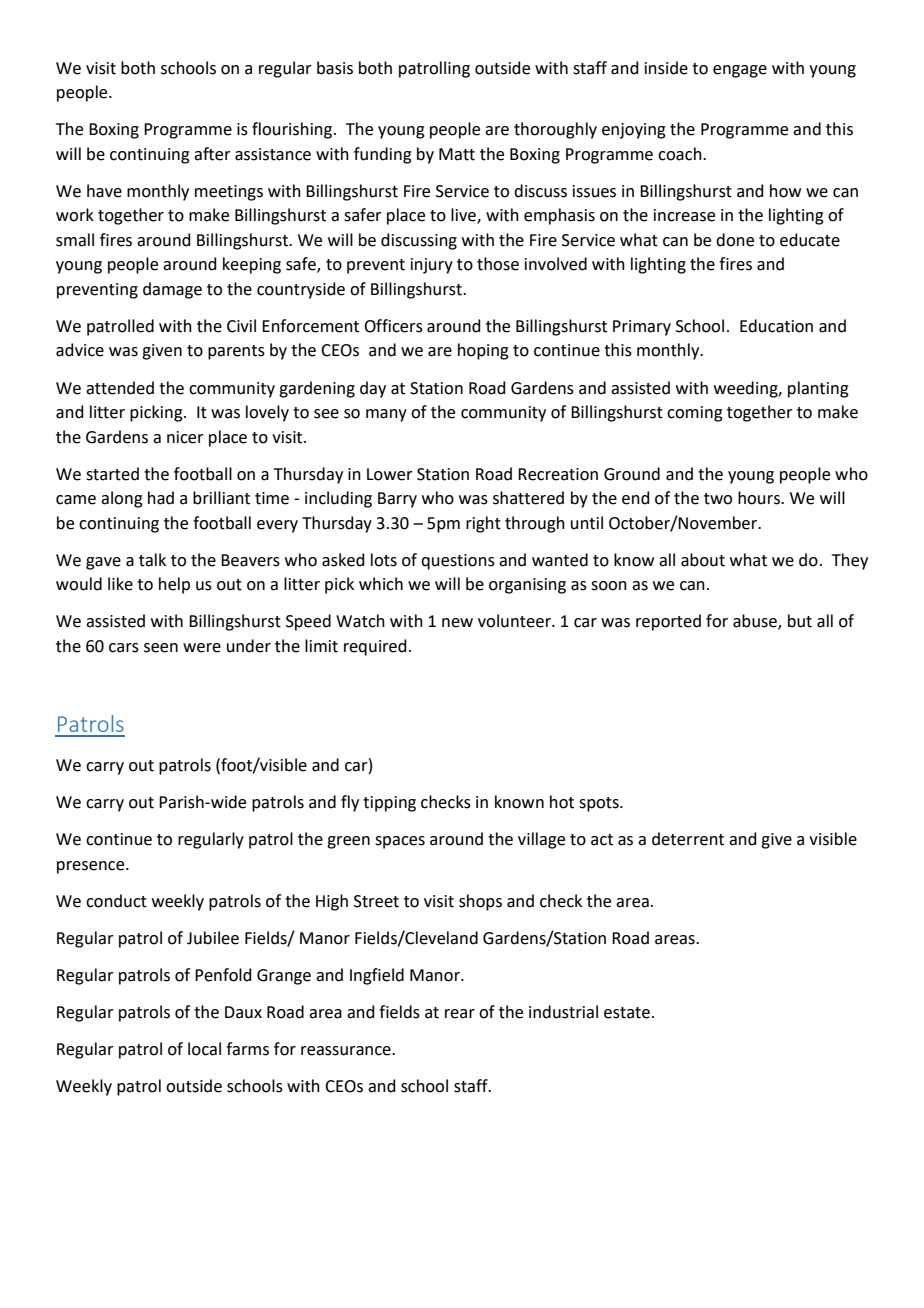 This page has width=924, height=1308. Describe the element at coordinates (460, 1014) in the page. I see `rear` at that location.
